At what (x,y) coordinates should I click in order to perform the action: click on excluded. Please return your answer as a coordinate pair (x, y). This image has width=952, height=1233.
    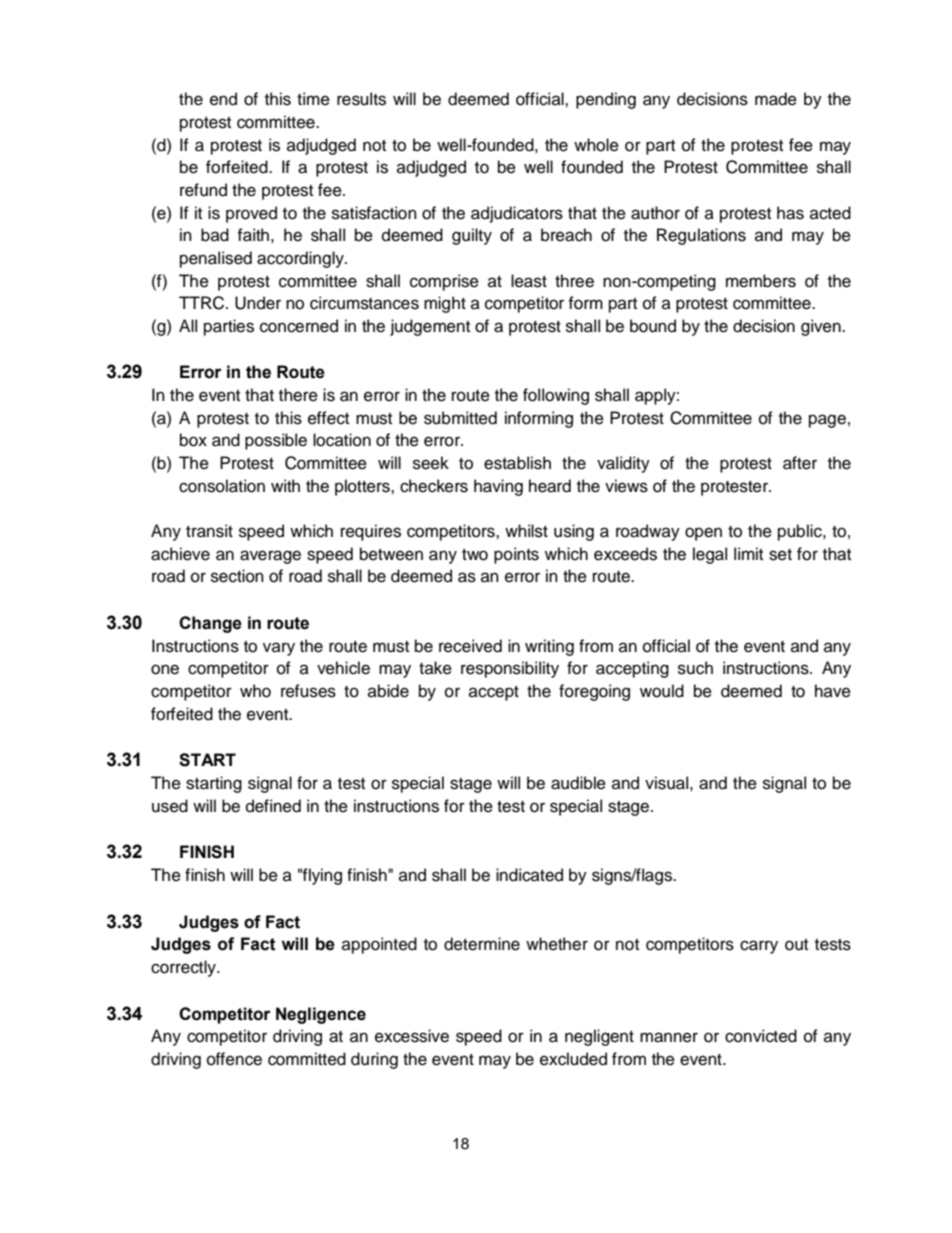
    Looking at the image, I should click on (573, 1059).
